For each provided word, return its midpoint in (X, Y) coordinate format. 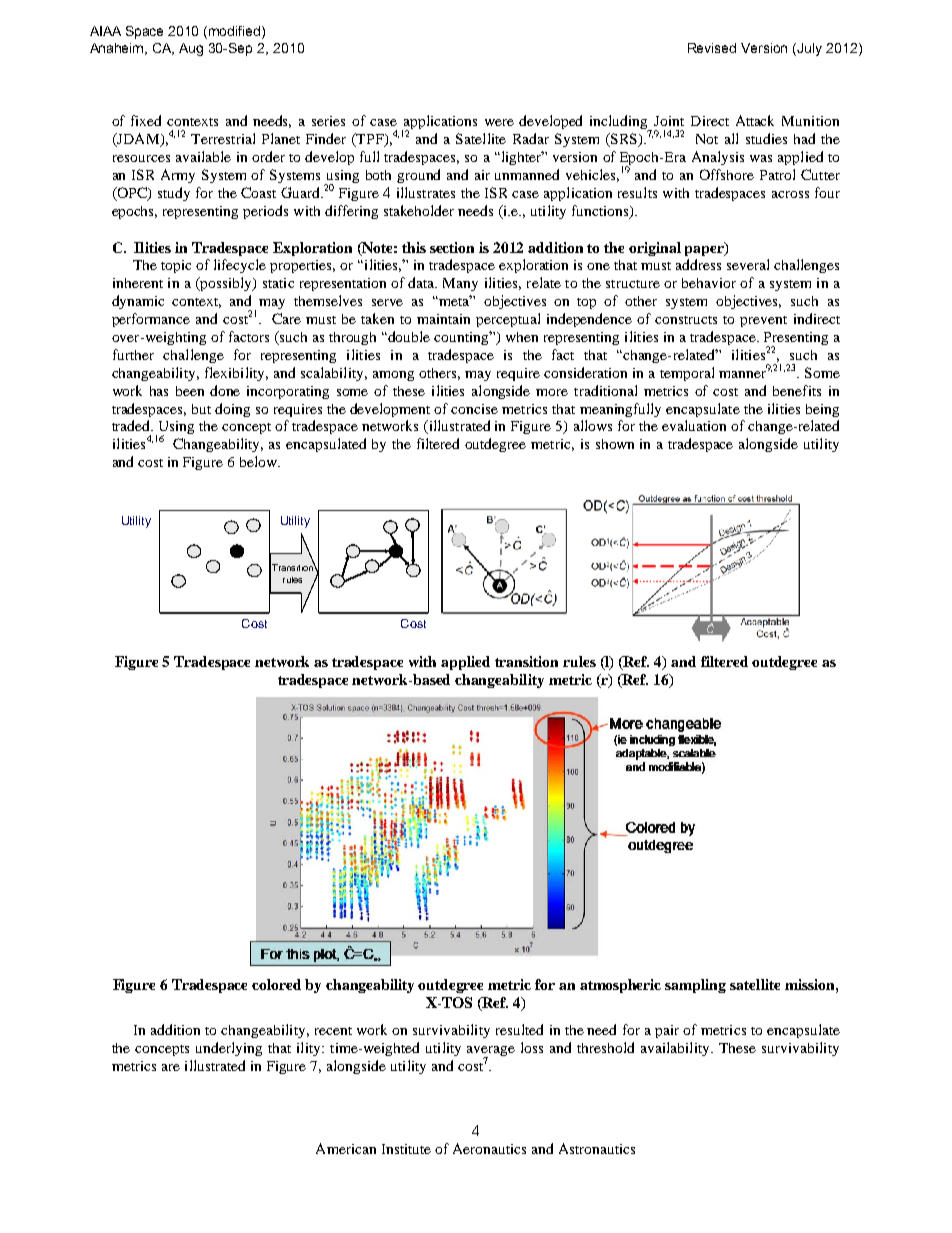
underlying (229, 1049)
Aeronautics (489, 1148)
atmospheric (620, 986)
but (201, 409)
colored (276, 984)
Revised (712, 48)
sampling (695, 986)
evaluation (694, 425)
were (499, 122)
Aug (191, 49)
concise (474, 409)
